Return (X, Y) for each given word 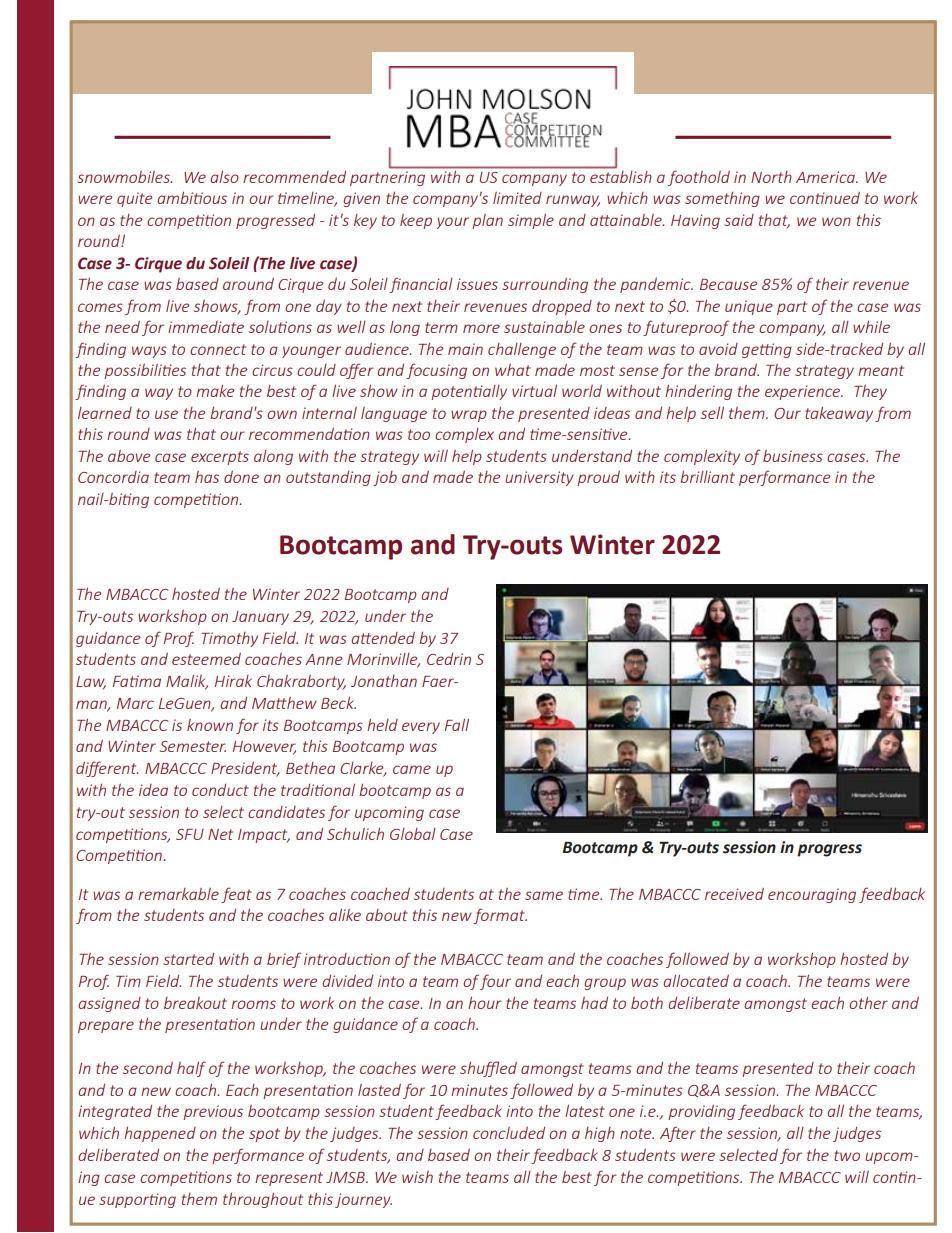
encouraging (812, 895)
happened (160, 1134)
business (793, 456)
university (539, 478)
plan (487, 221)
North (771, 177)
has (207, 477)
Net (220, 834)
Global (413, 834)
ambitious (192, 197)
